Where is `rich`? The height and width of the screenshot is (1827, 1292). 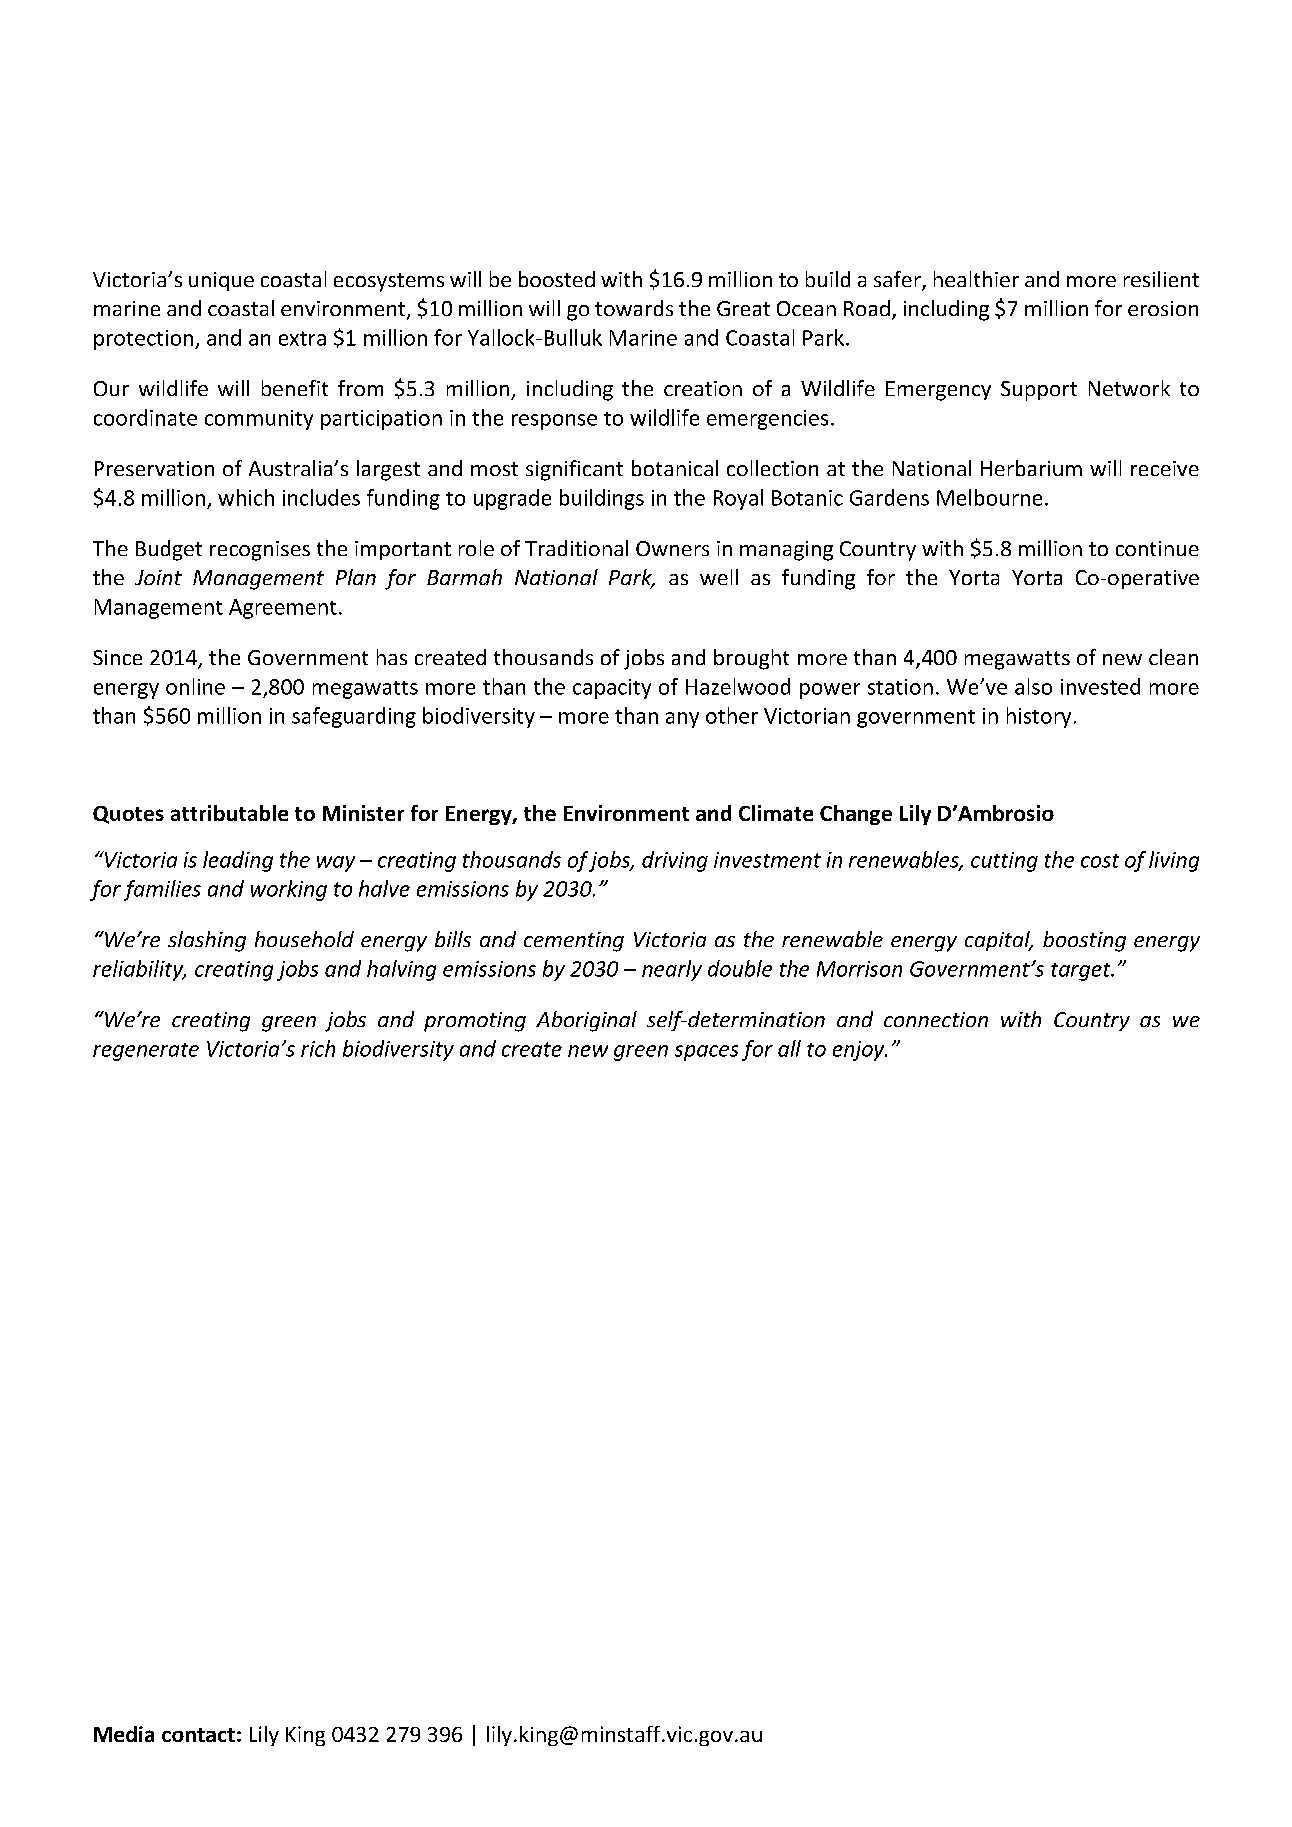
rich is located at coordinates (318, 1048).
